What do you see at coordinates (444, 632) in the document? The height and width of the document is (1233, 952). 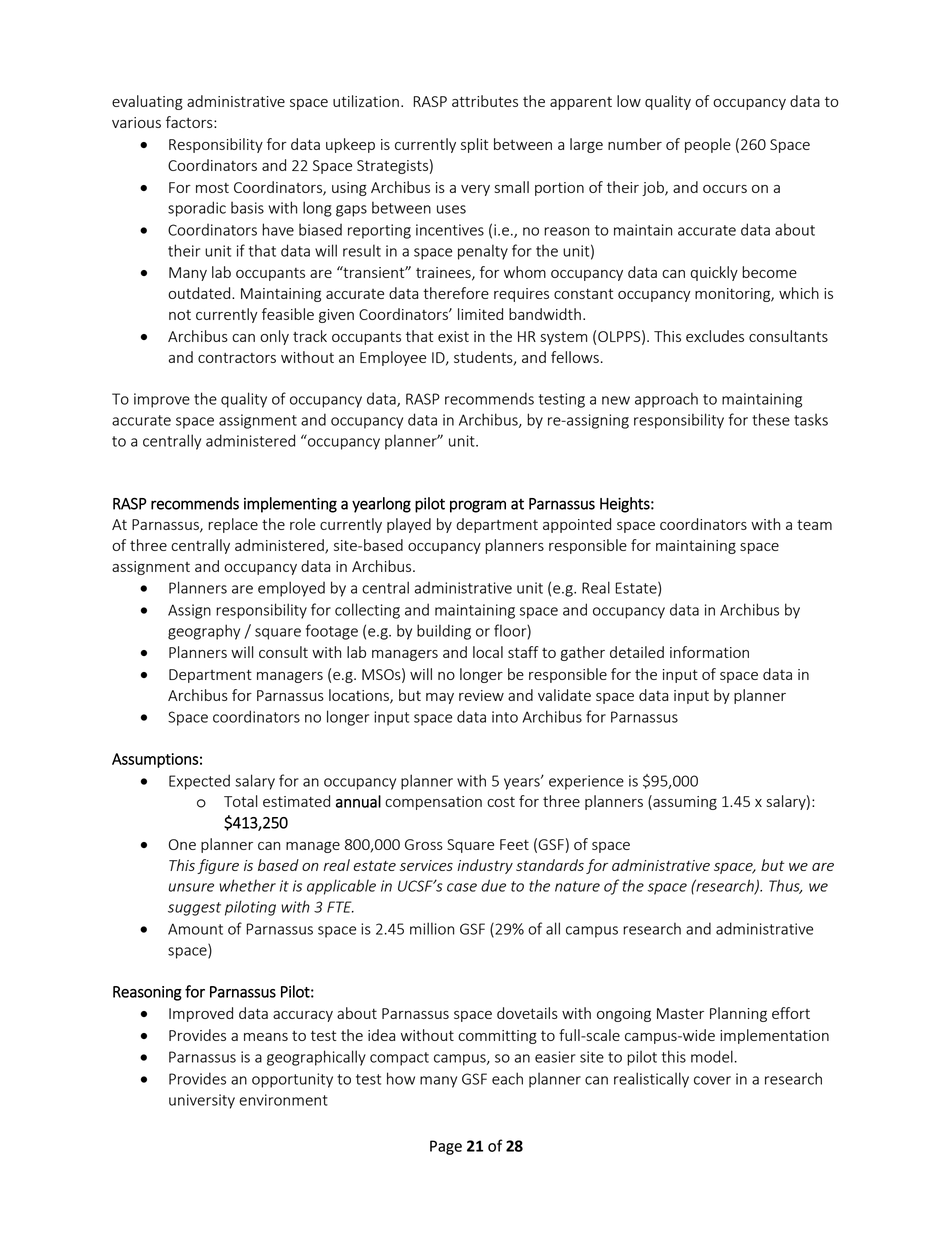 I see `building` at bounding box center [444, 632].
